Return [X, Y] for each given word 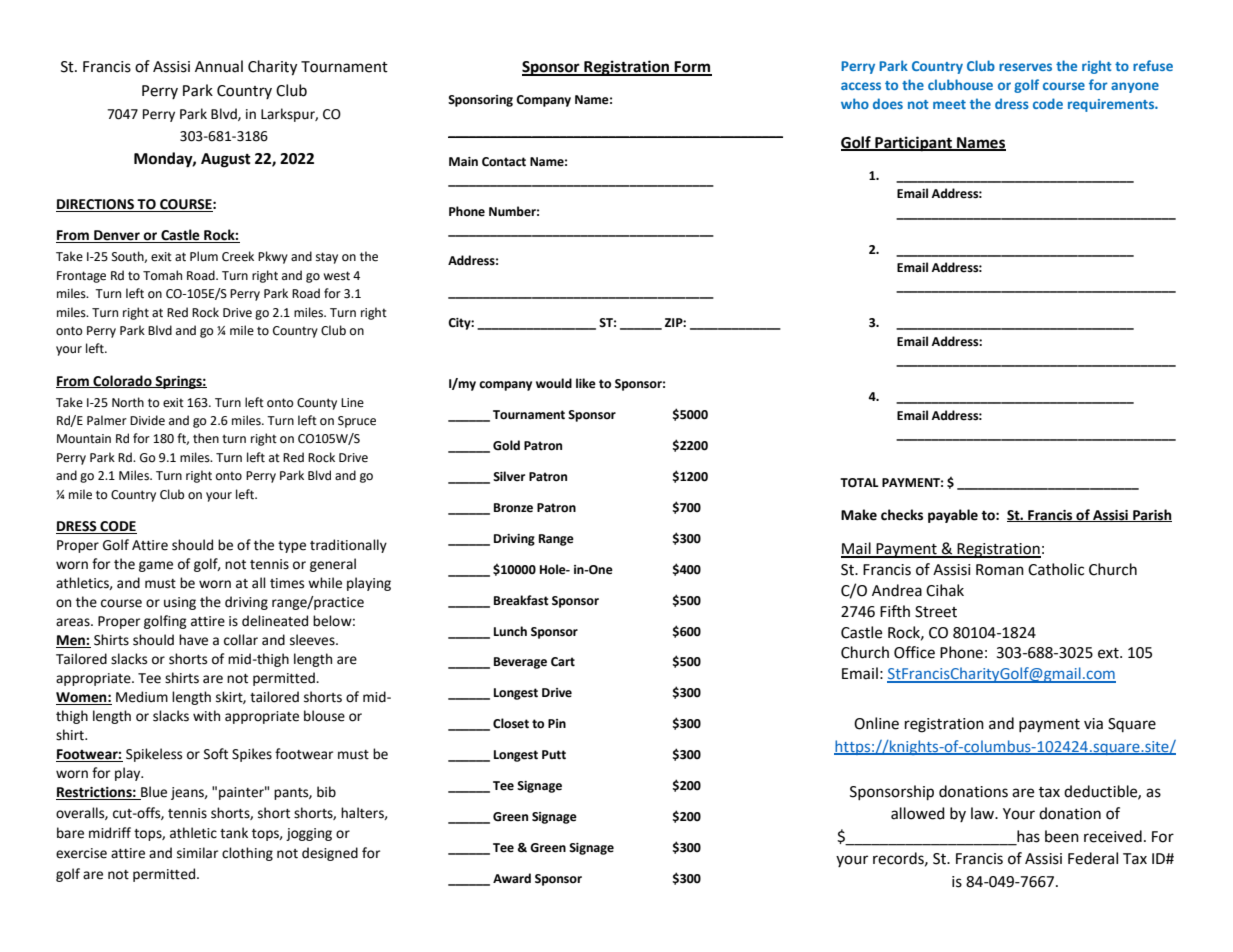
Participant [913, 144]
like [586, 383]
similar [197, 853]
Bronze [513, 508]
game [156, 566]
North [128, 402]
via [1093, 724]
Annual [219, 66]
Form [692, 68]
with [206, 716]
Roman [1000, 570]
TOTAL [859, 483]
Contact [504, 162]
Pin [557, 723]
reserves [1025, 67]
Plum [204, 256]
